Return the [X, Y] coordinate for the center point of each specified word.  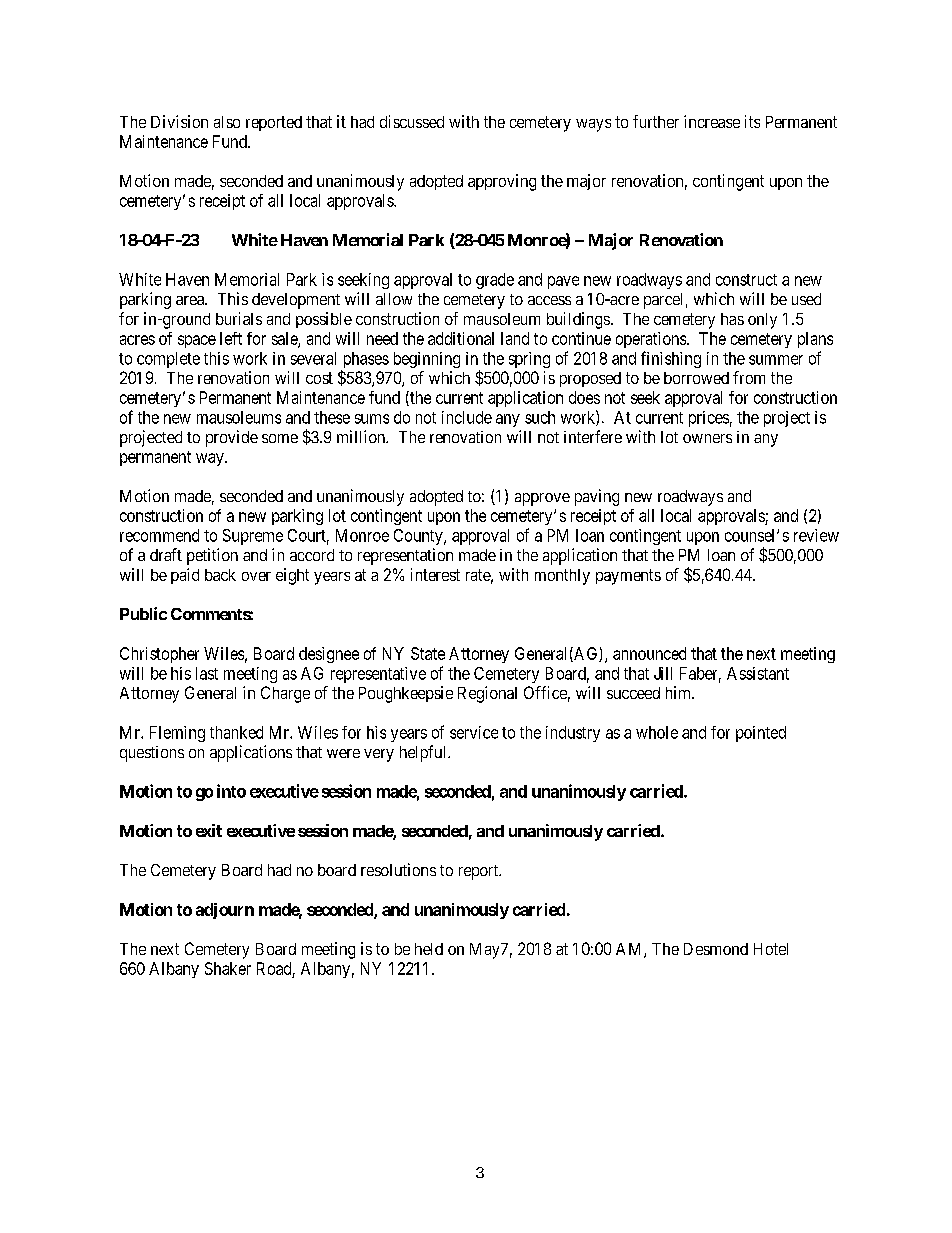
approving [502, 182]
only [762, 321]
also [227, 122]
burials [239, 318]
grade [495, 281]
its [752, 121]
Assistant [758, 673]
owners [707, 438]
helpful [424, 753]
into [231, 791]
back [220, 575]
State [428, 653]
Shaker [228, 968]
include [467, 417]
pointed [761, 734]
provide [232, 438]
